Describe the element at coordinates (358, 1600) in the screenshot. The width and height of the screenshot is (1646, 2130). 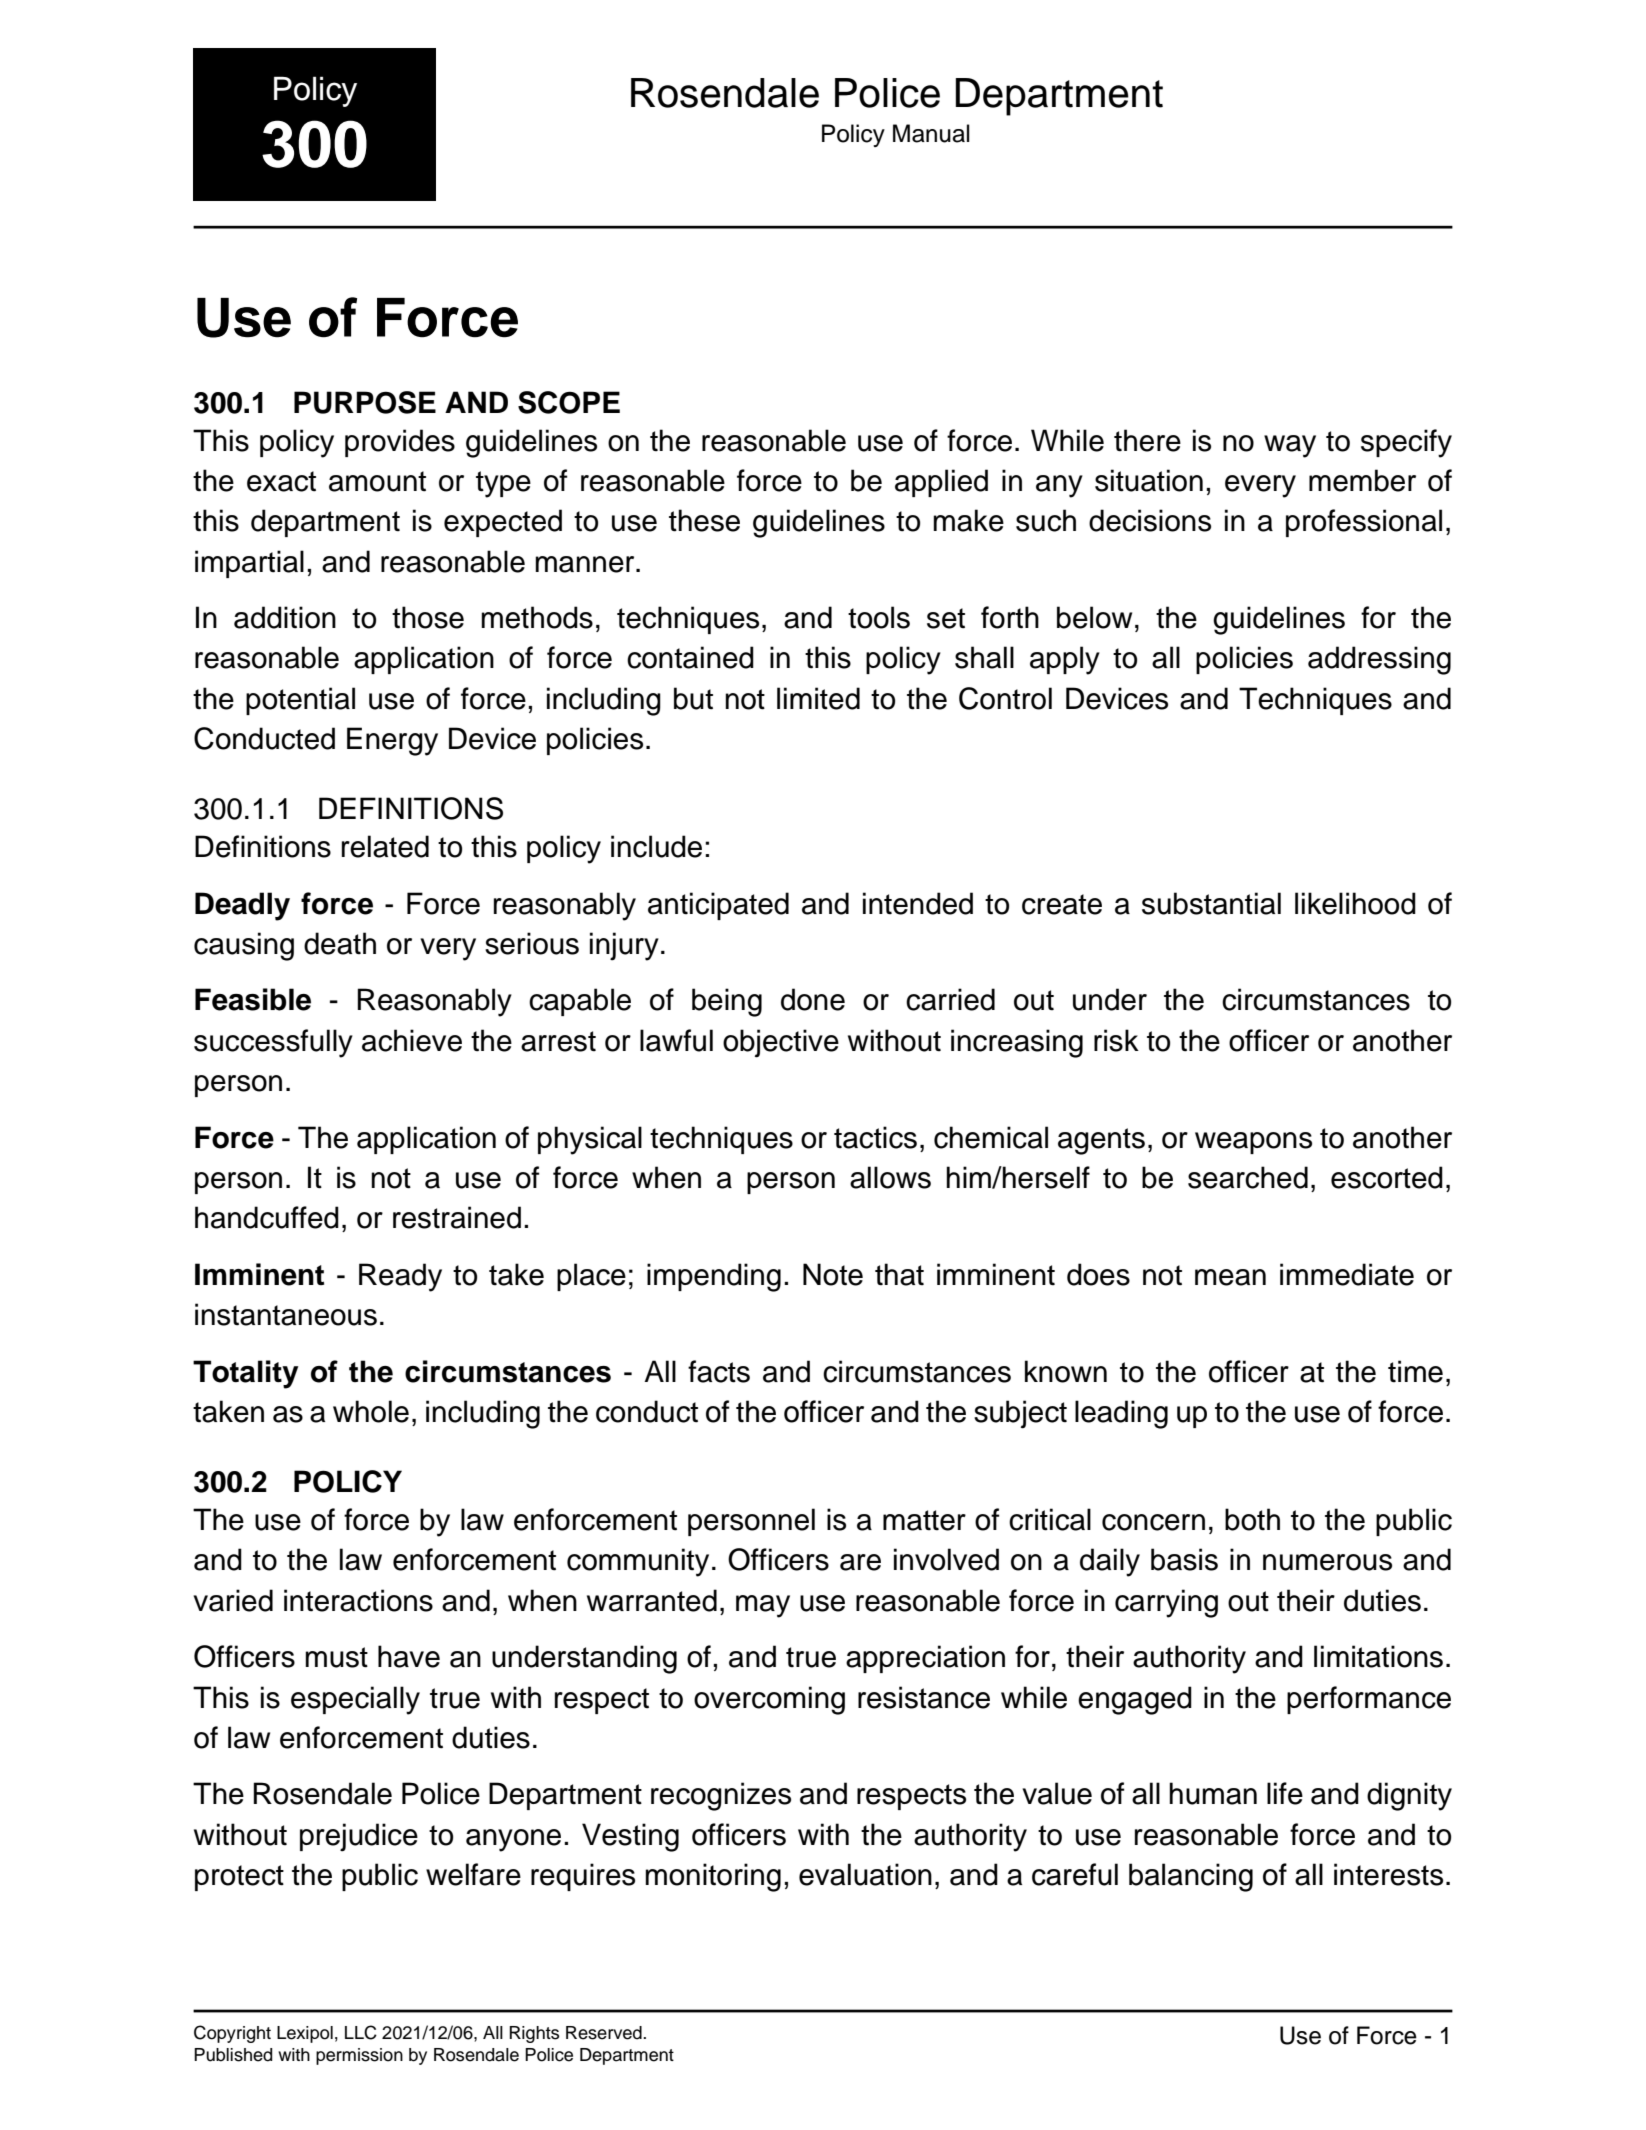
I see `interactions` at that location.
